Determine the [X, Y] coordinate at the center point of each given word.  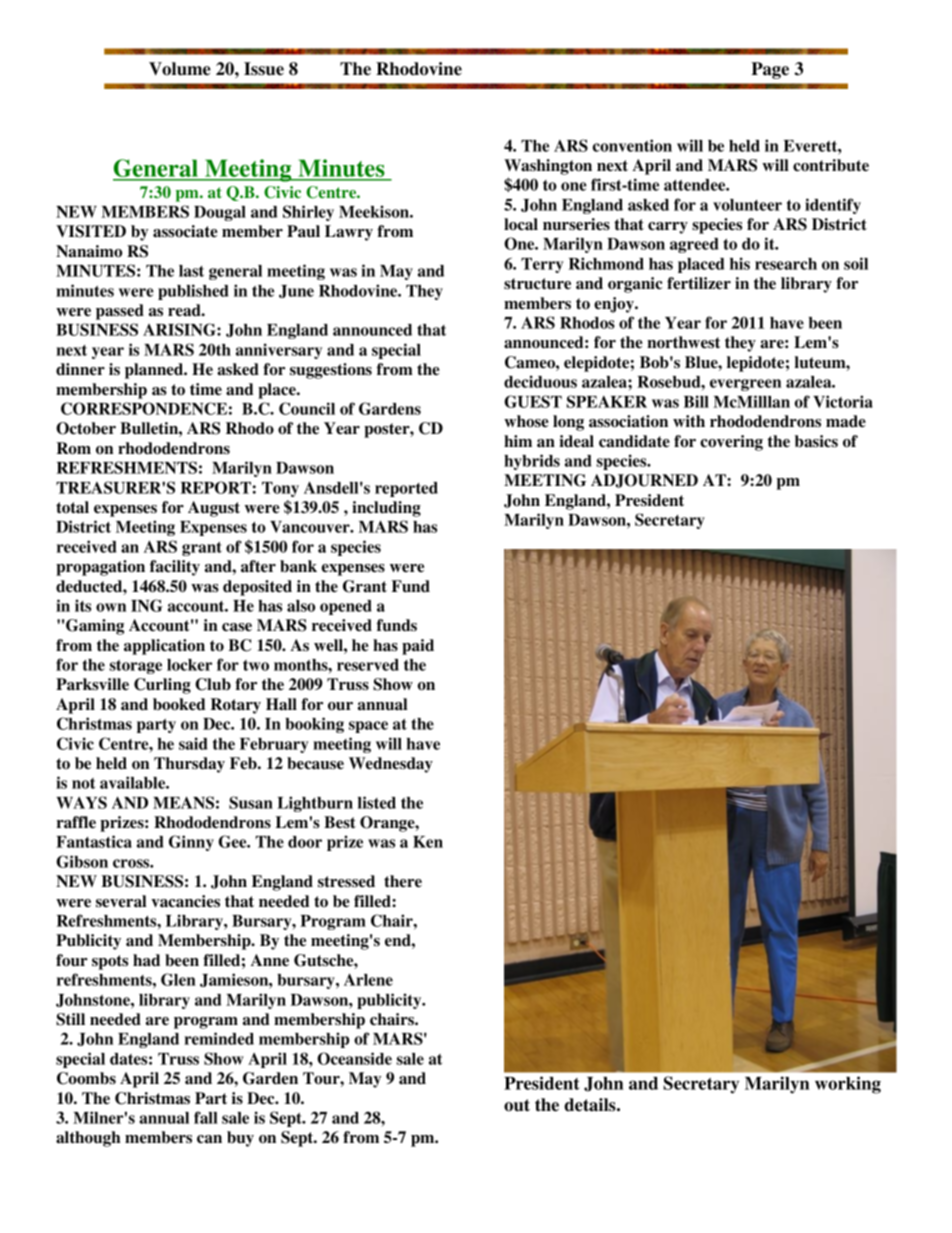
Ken [428, 842]
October [86, 428]
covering [731, 443]
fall [206, 1117]
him [518, 441]
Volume [180, 69]
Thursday [189, 765]
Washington [548, 167]
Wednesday [391, 765]
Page [770, 70]
